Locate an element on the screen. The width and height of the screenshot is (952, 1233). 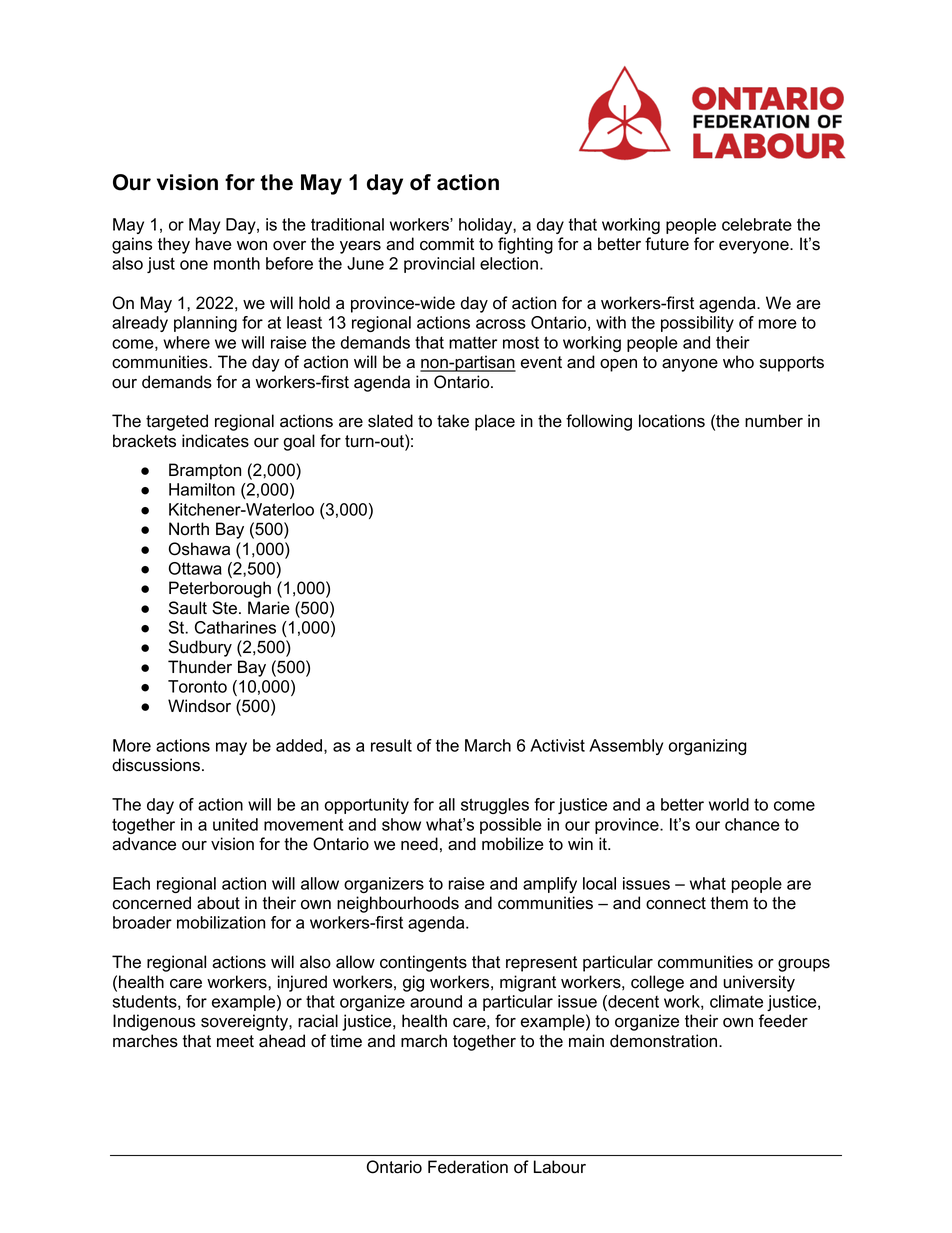
neighbourhoods is located at coordinates (398, 904).
